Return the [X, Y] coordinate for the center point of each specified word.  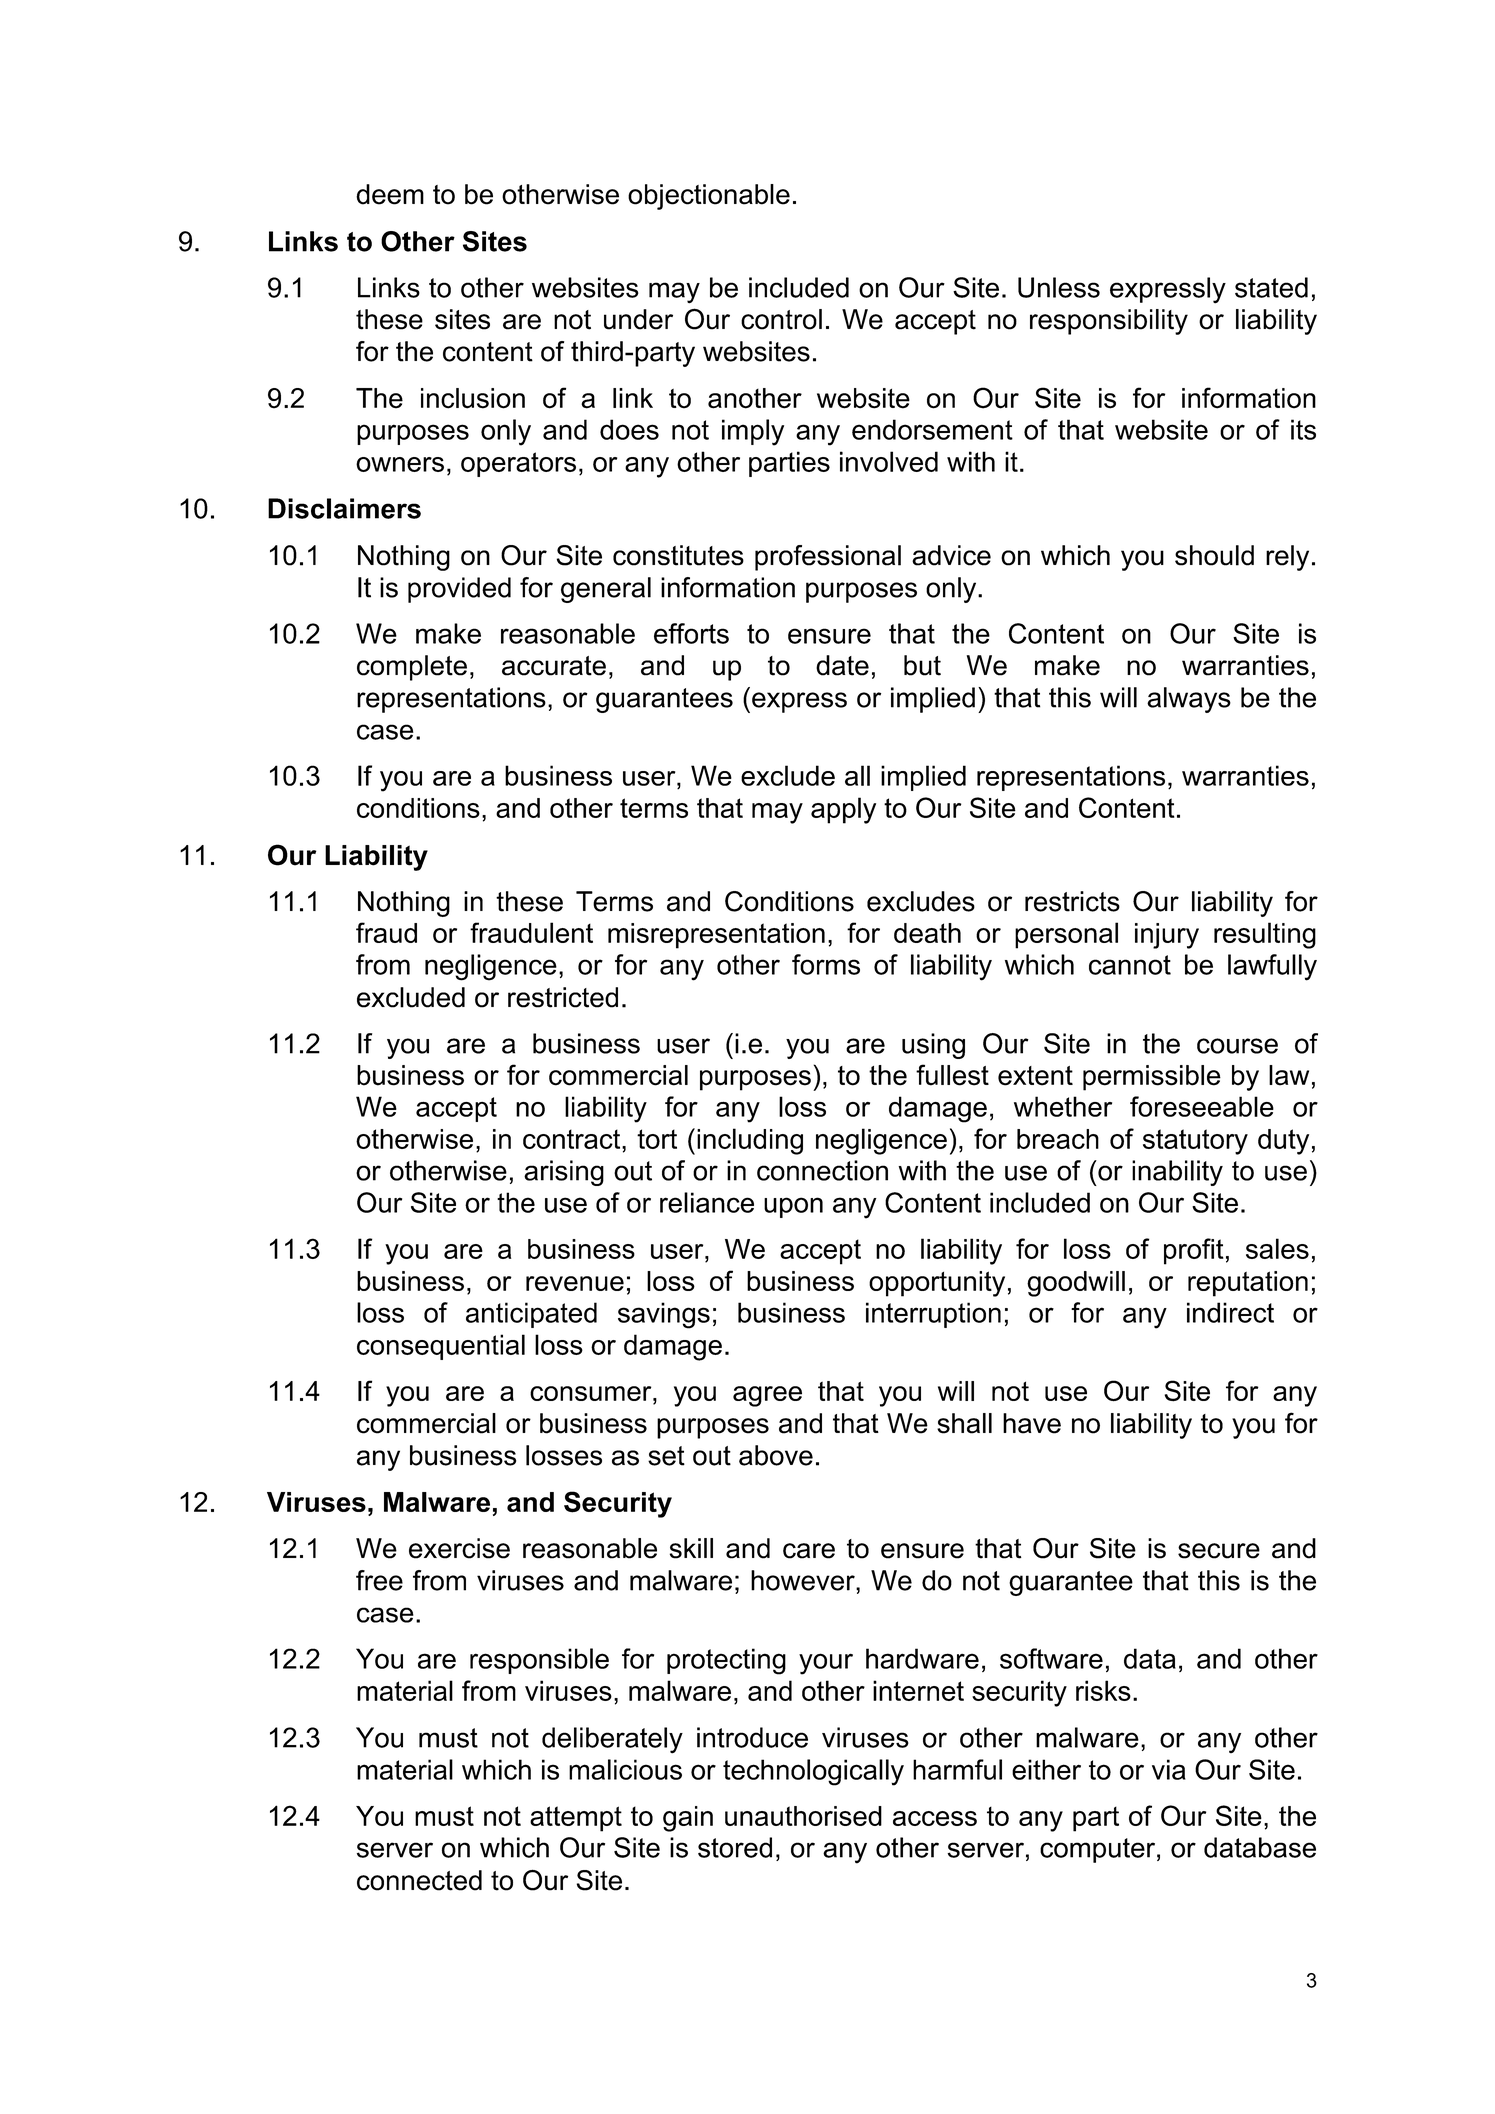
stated [1271, 287]
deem [390, 194]
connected [419, 1880]
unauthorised [803, 1816]
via [1169, 1769]
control [781, 319]
